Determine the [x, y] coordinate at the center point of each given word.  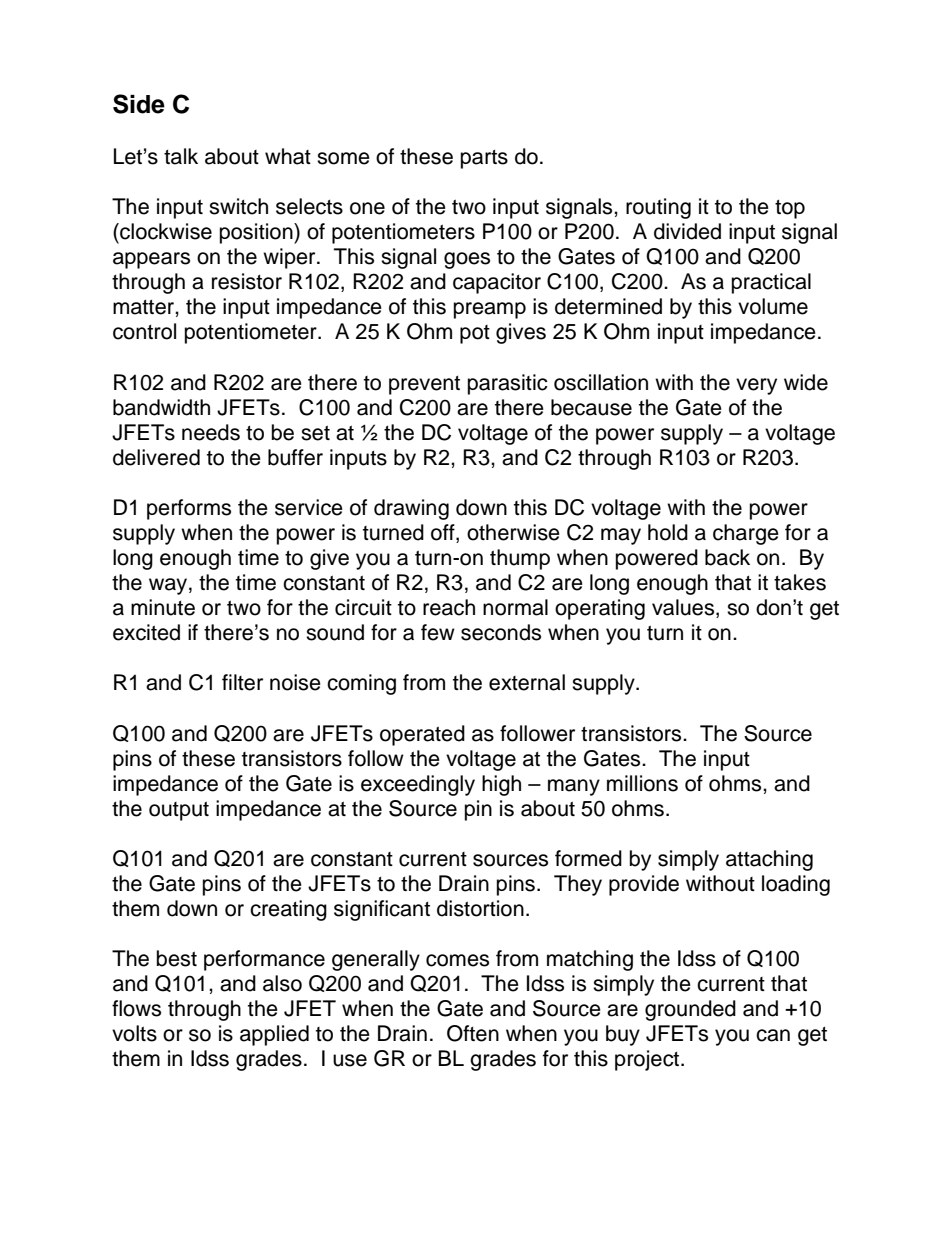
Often [473, 1033]
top [790, 209]
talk [181, 156]
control [144, 331]
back [727, 557]
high [501, 785]
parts [484, 159]
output [179, 811]
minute [163, 607]
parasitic [508, 384]
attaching [769, 860]
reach [449, 607]
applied [274, 1035]
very [756, 386]
